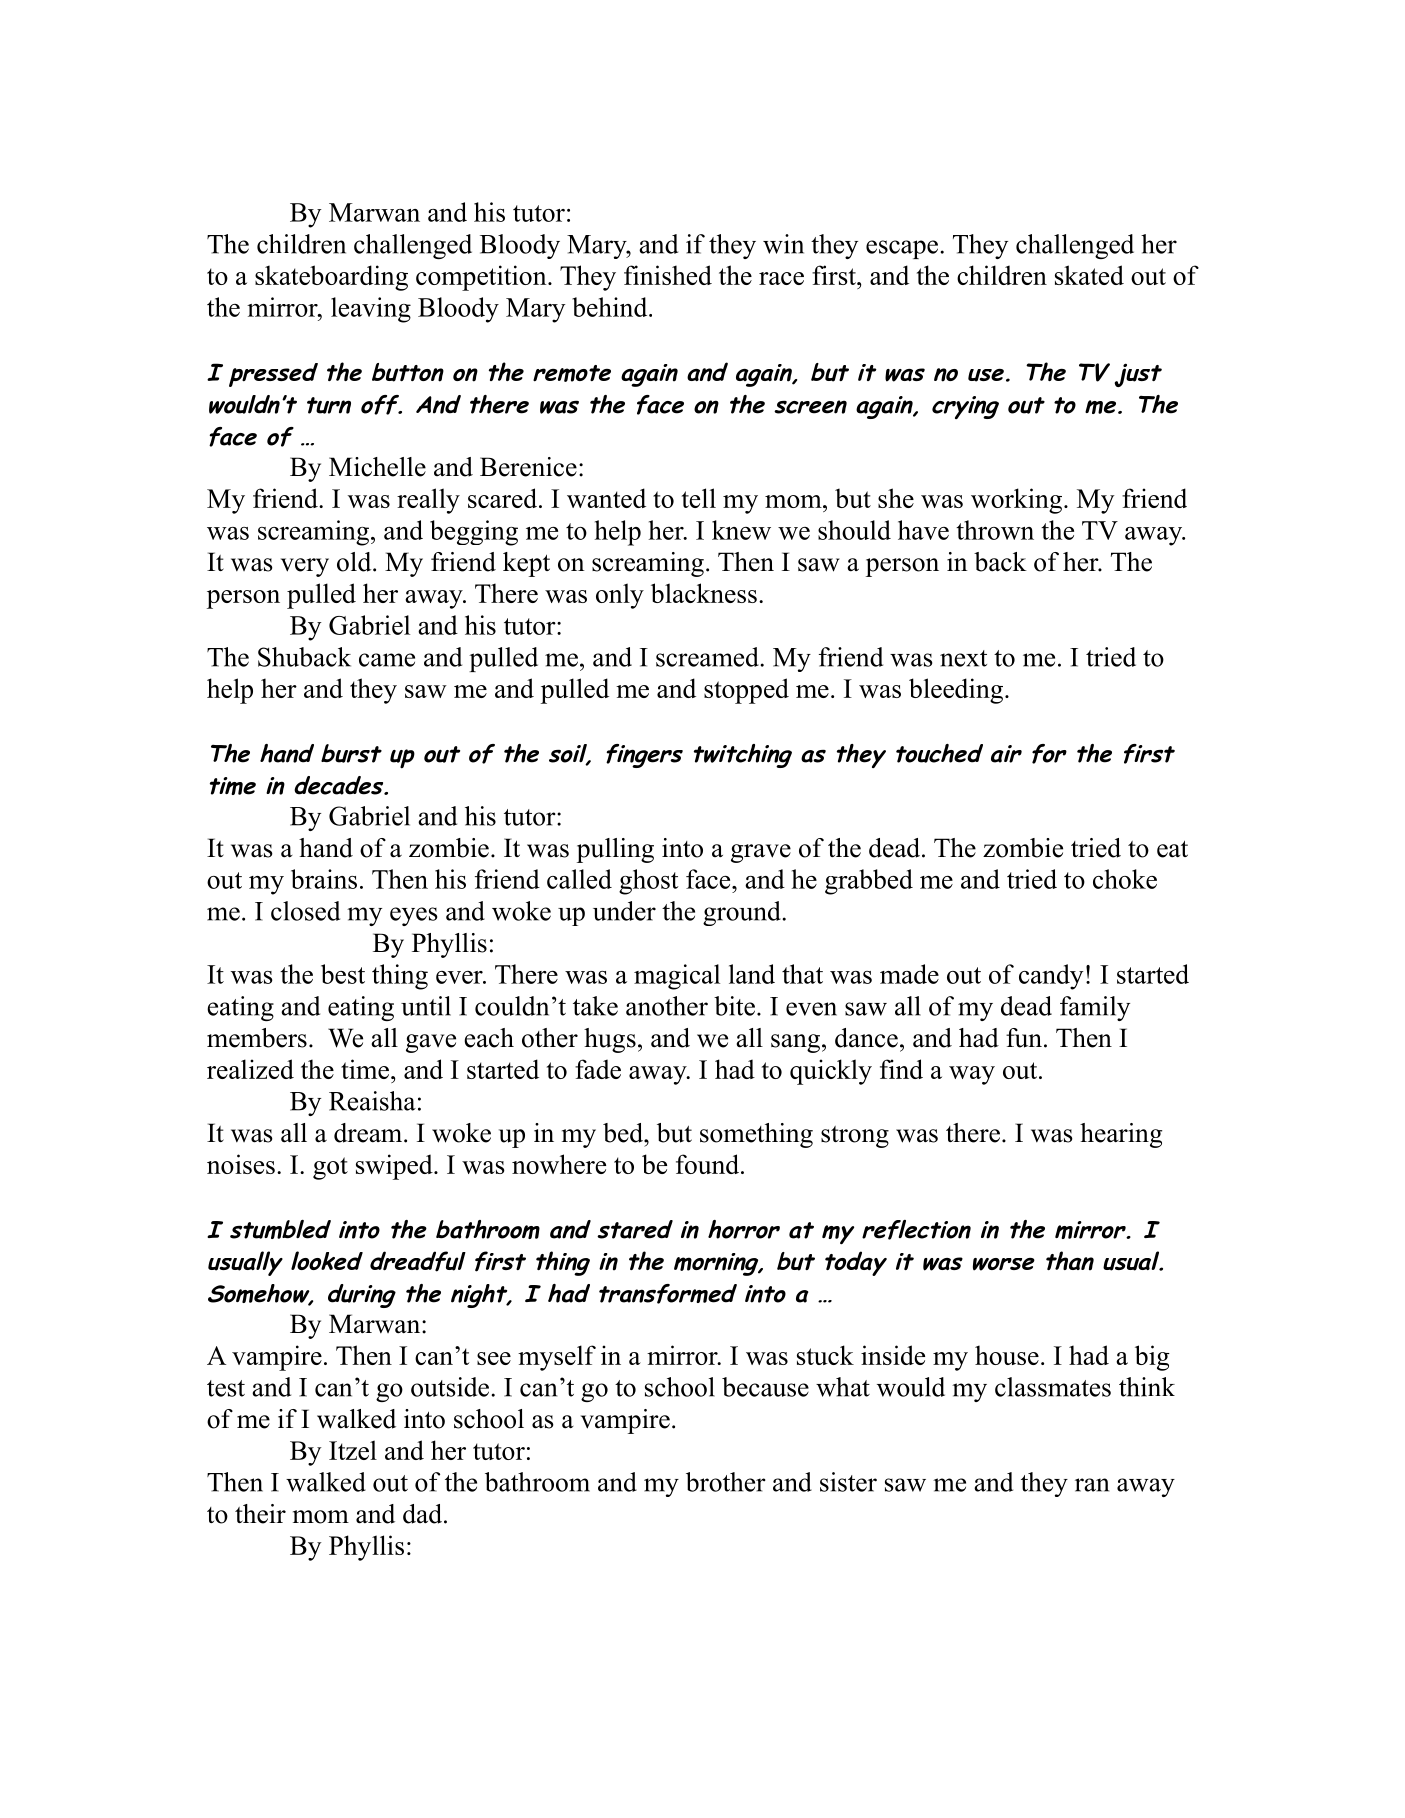 This document has height=1818, width=1405. What do you see at coordinates (668, 275) in the document?
I see `finished` at bounding box center [668, 275].
